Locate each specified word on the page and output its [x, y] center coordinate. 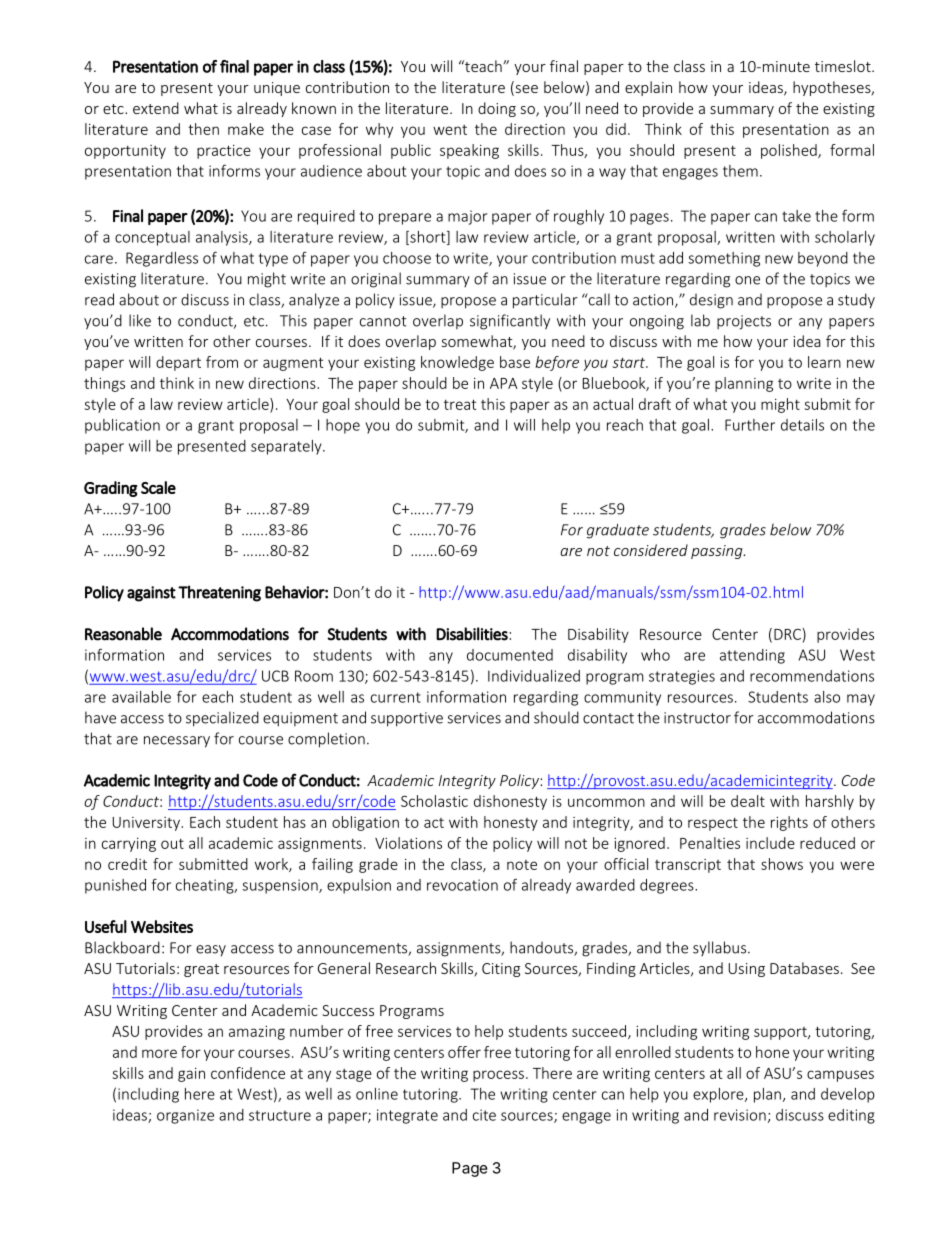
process [498, 1076]
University [147, 824]
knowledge [457, 363]
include [770, 843]
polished [790, 151]
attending [752, 656]
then [203, 129]
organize [185, 1116]
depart [178, 363]
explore [719, 1095]
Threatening [219, 593]
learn [824, 362]
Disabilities [472, 634]
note [522, 865]
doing [497, 109]
